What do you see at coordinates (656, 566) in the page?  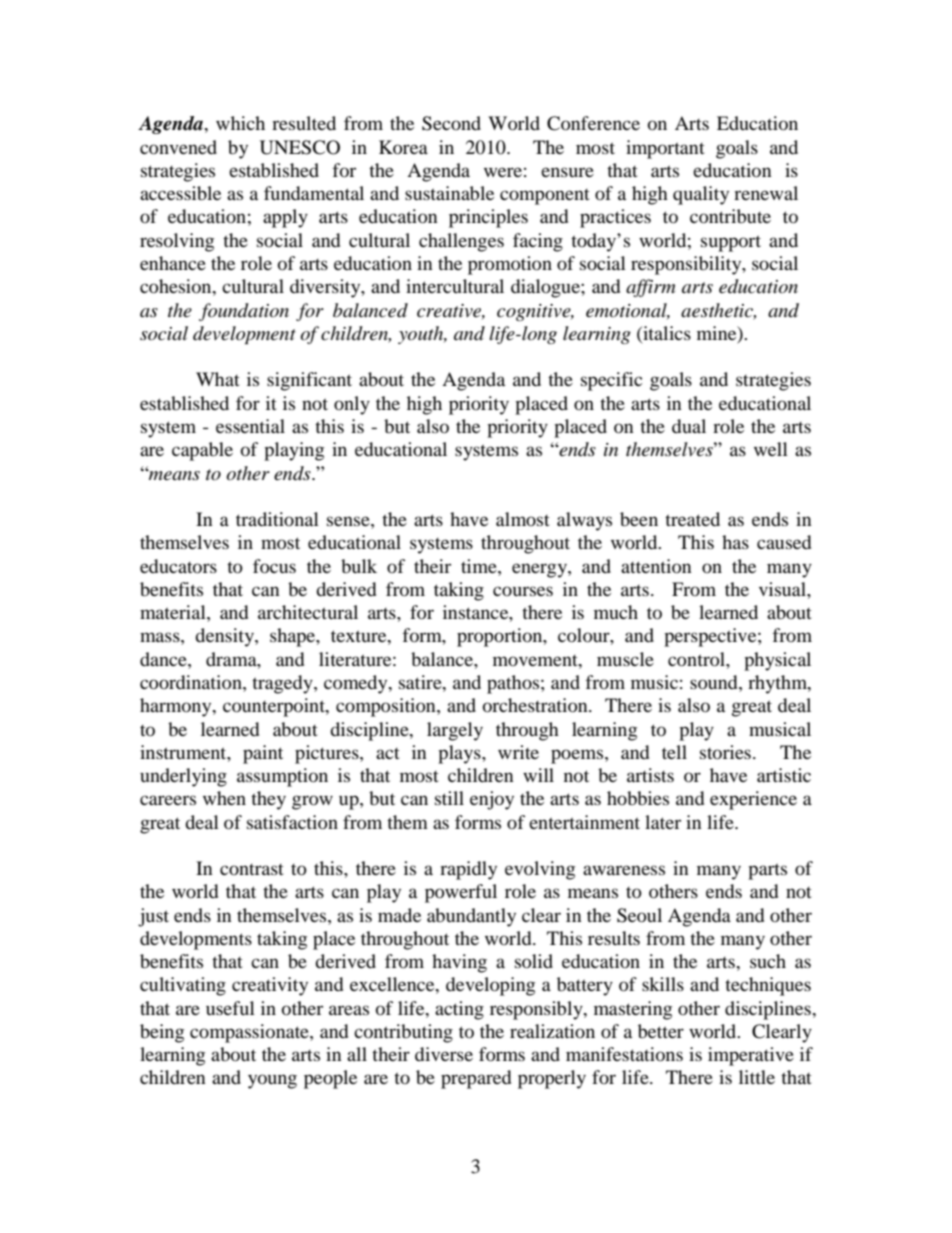 I see `attention` at bounding box center [656, 566].
